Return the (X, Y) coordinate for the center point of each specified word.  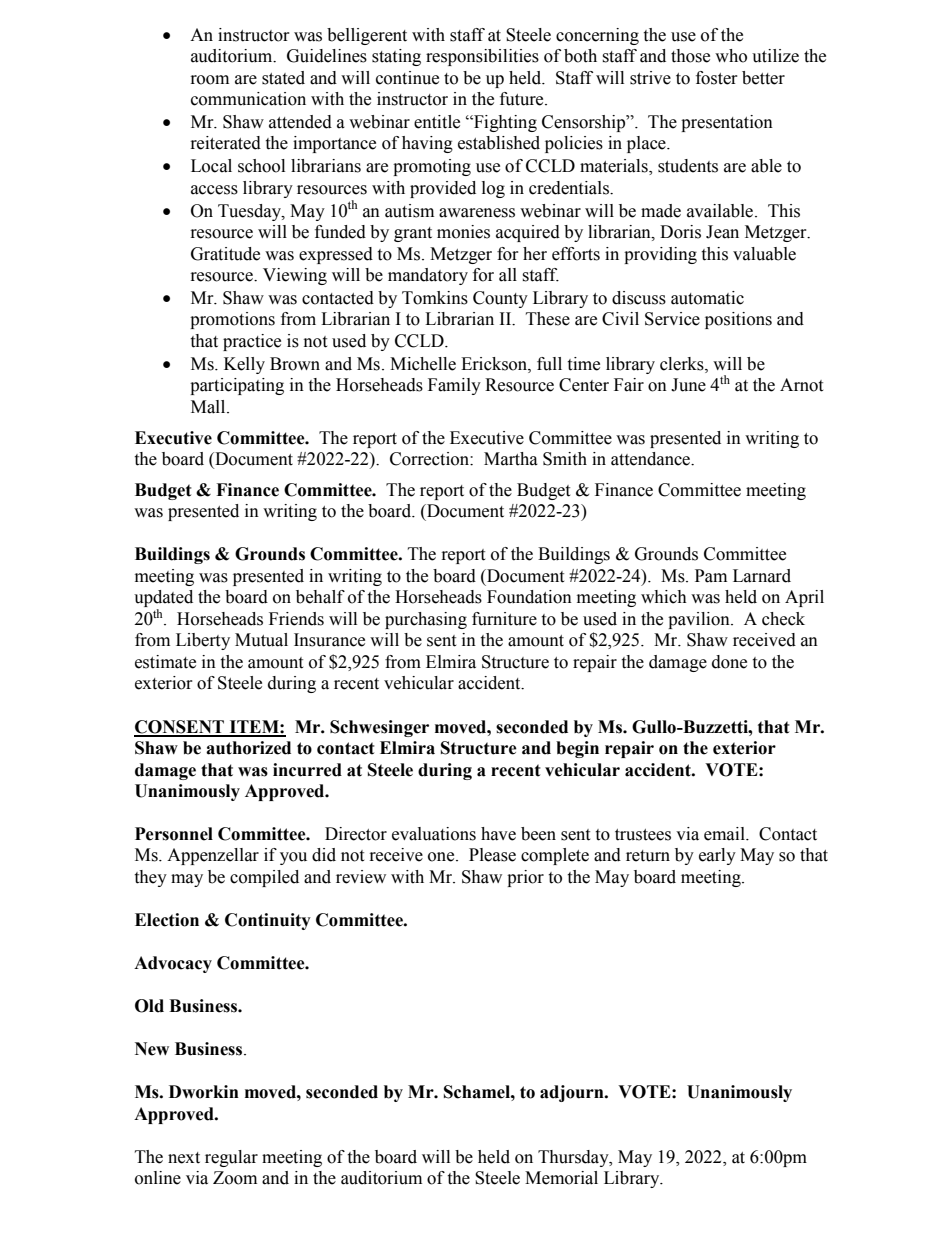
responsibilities (482, 57)
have (498, 834)
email (725, 834)
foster (717, 78)
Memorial (561, 1178)
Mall (209, 407)
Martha (511, 459)
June (688, 385)
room (210, 80)
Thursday (574, 1158)
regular (231, 1158)
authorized (248, 748)
